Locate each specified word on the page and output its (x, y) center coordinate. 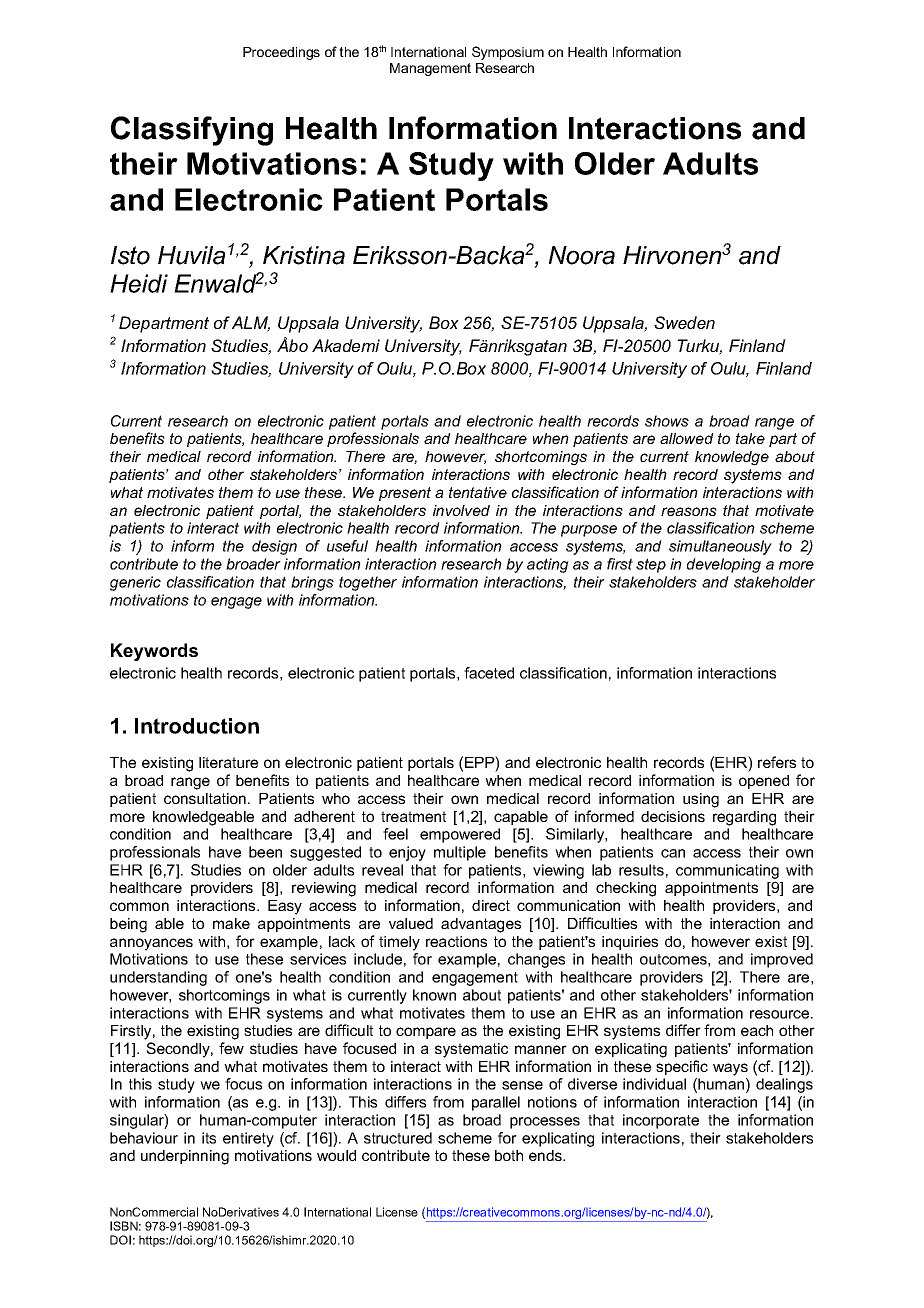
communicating (727, 871)
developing (724, 565)
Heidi (139, 283)
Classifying (192, 131)
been (265, 852)
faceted (489, 673)
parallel (496, 1103)
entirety (248, 1139)
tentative (478, 492)
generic (135, 583)
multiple (460, 853)
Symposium (508, 53)
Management (430, 69)
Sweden (684, 322)
